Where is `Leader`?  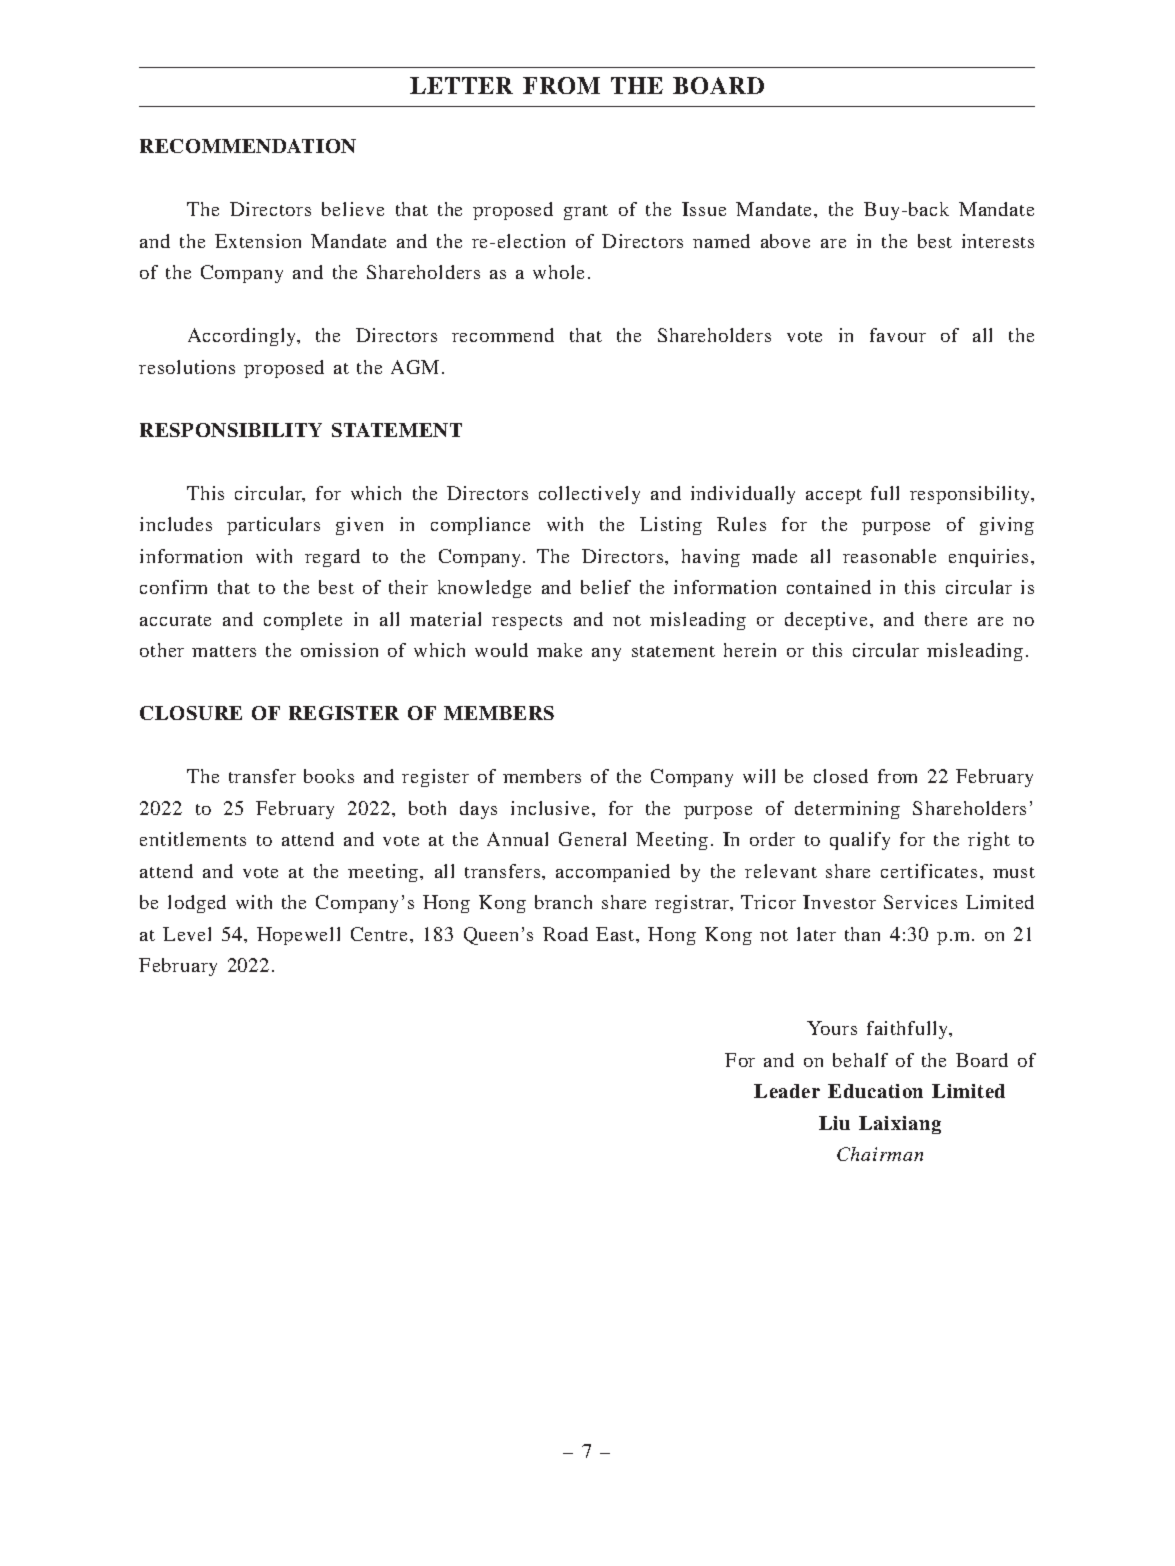
Leader is located at coordinates (787, 1091).
